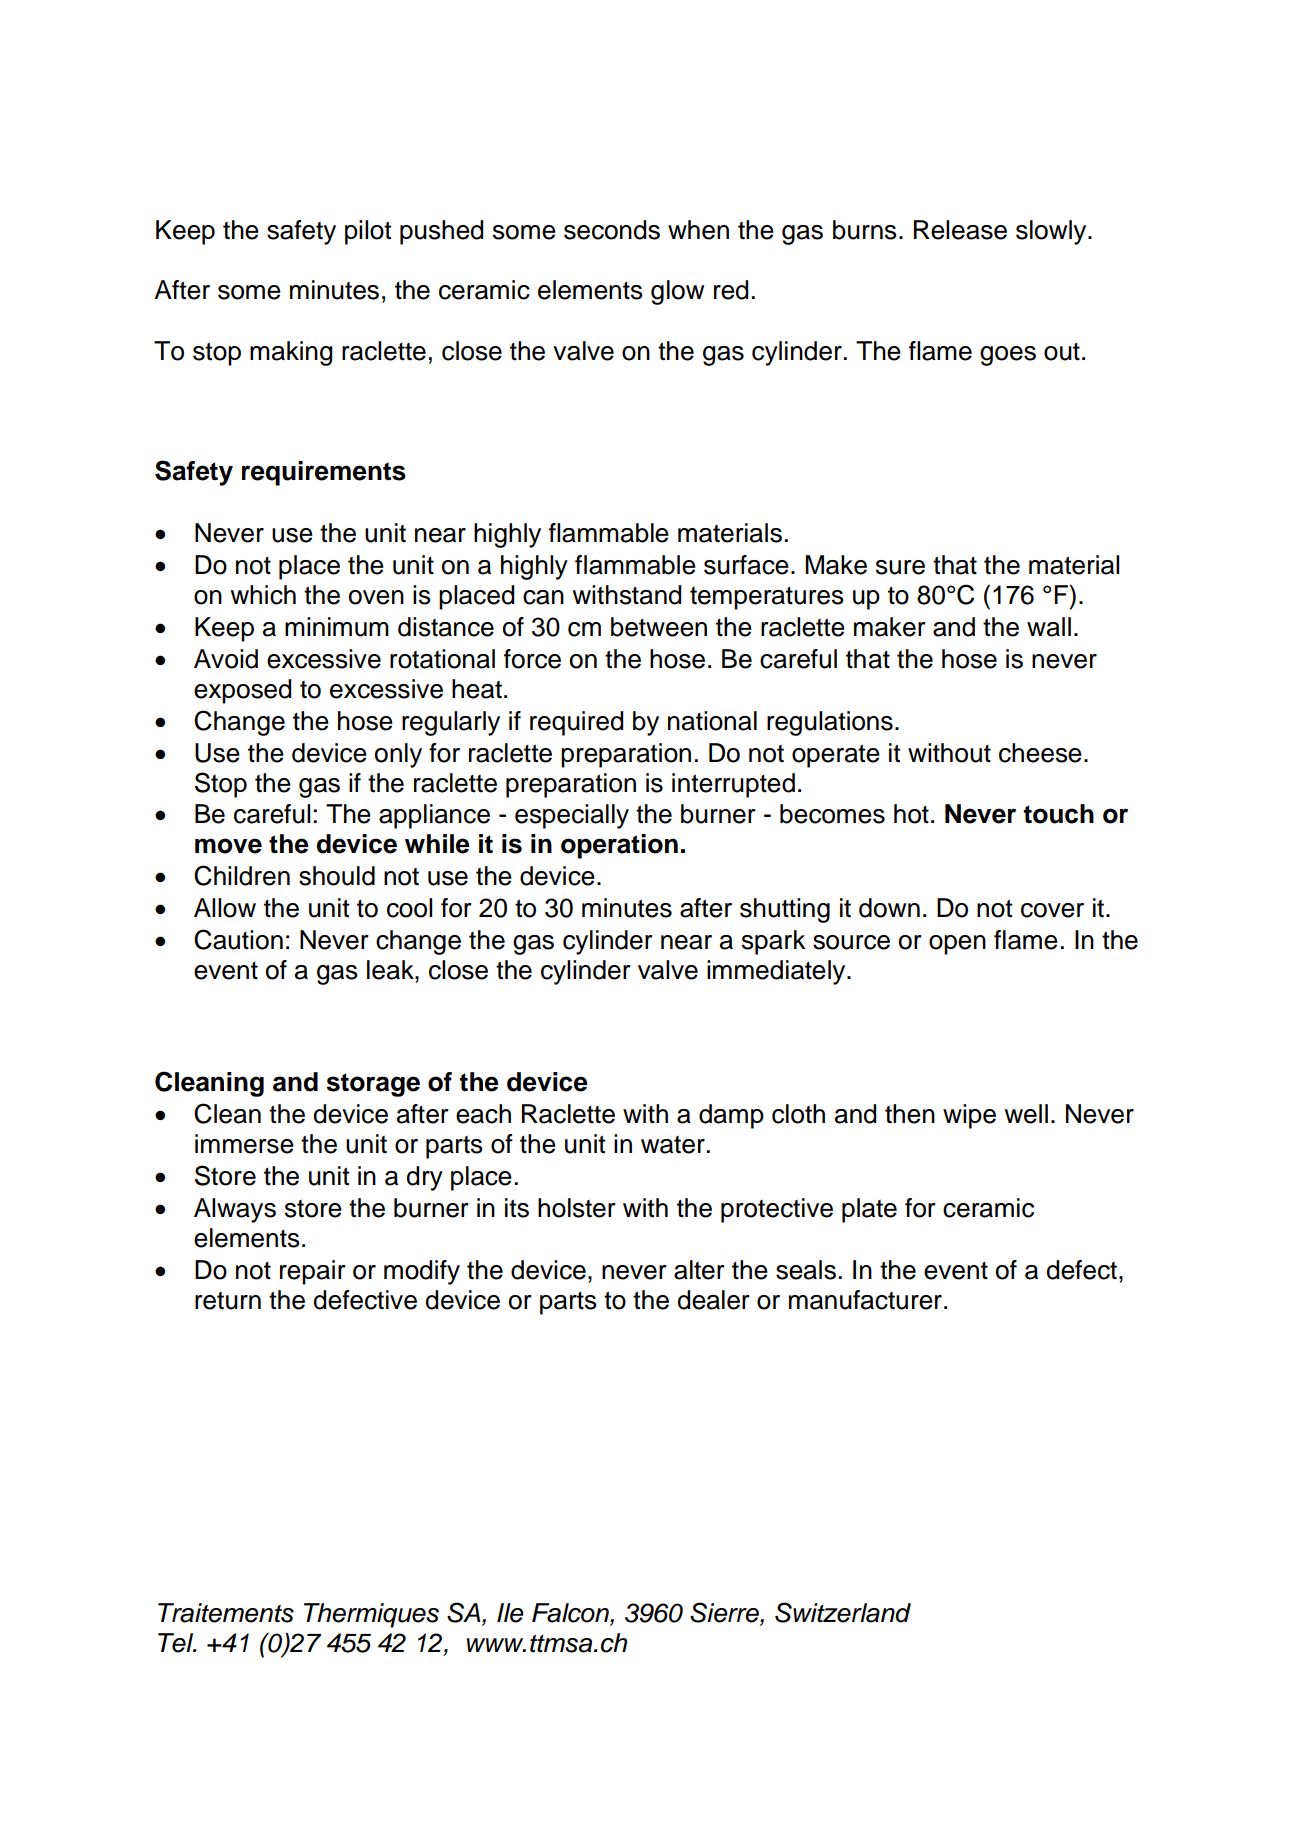  Describe the element at coordinates (619, 846) in the page. I see `operation` at that location.
